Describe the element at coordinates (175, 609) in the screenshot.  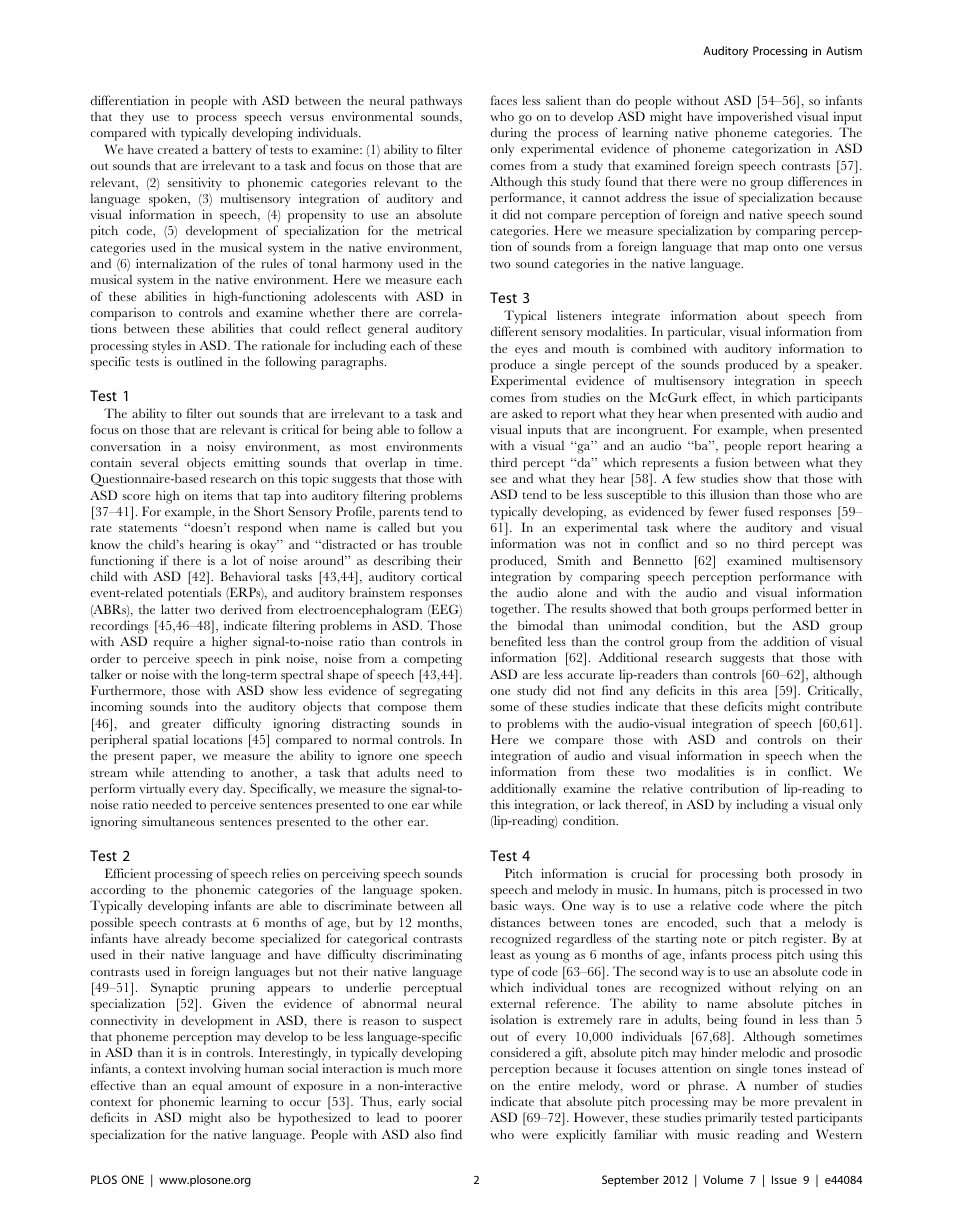
I see `latter` at that location.
